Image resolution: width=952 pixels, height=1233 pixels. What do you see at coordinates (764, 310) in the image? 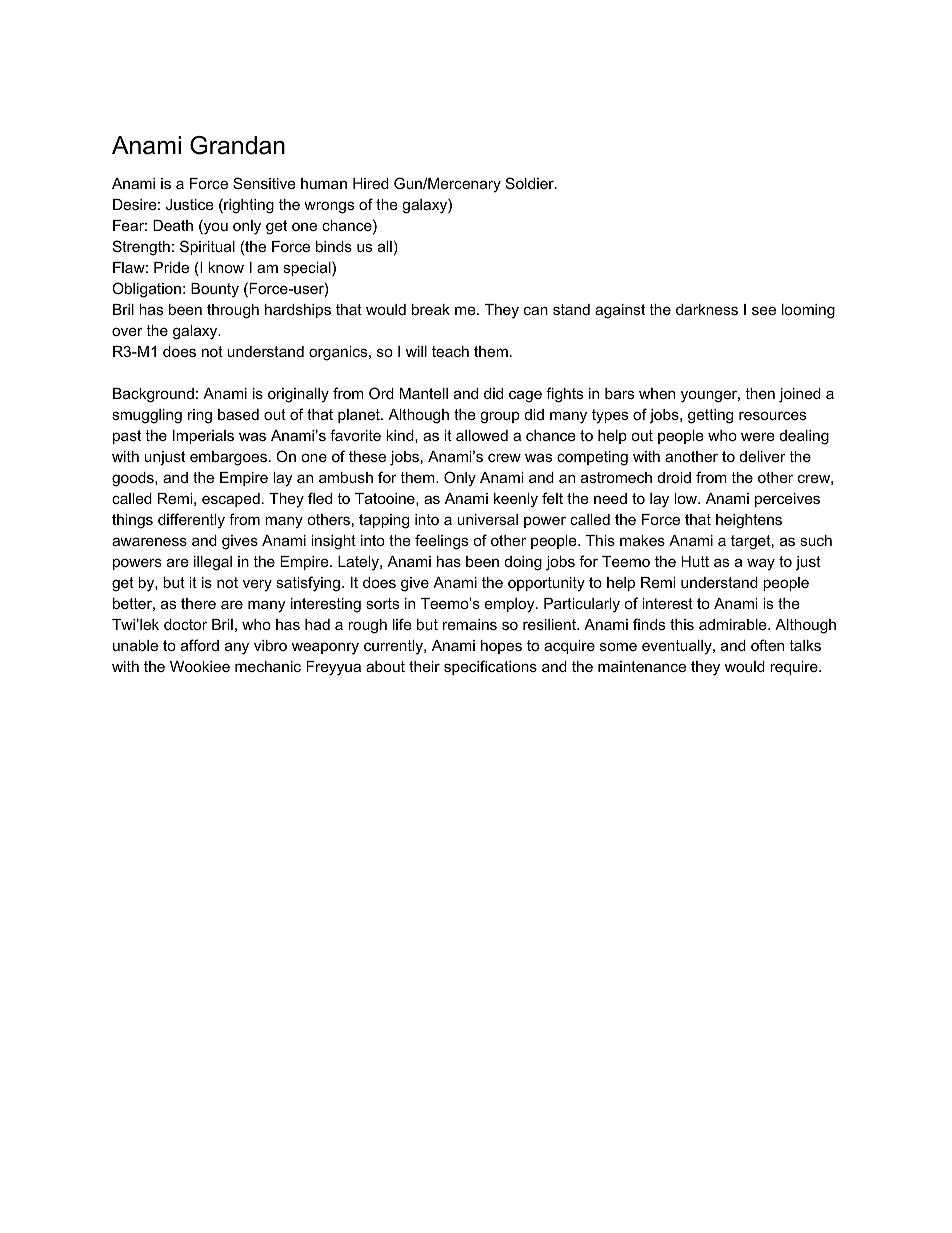
I see `see` at bounding box center [764, 310].
